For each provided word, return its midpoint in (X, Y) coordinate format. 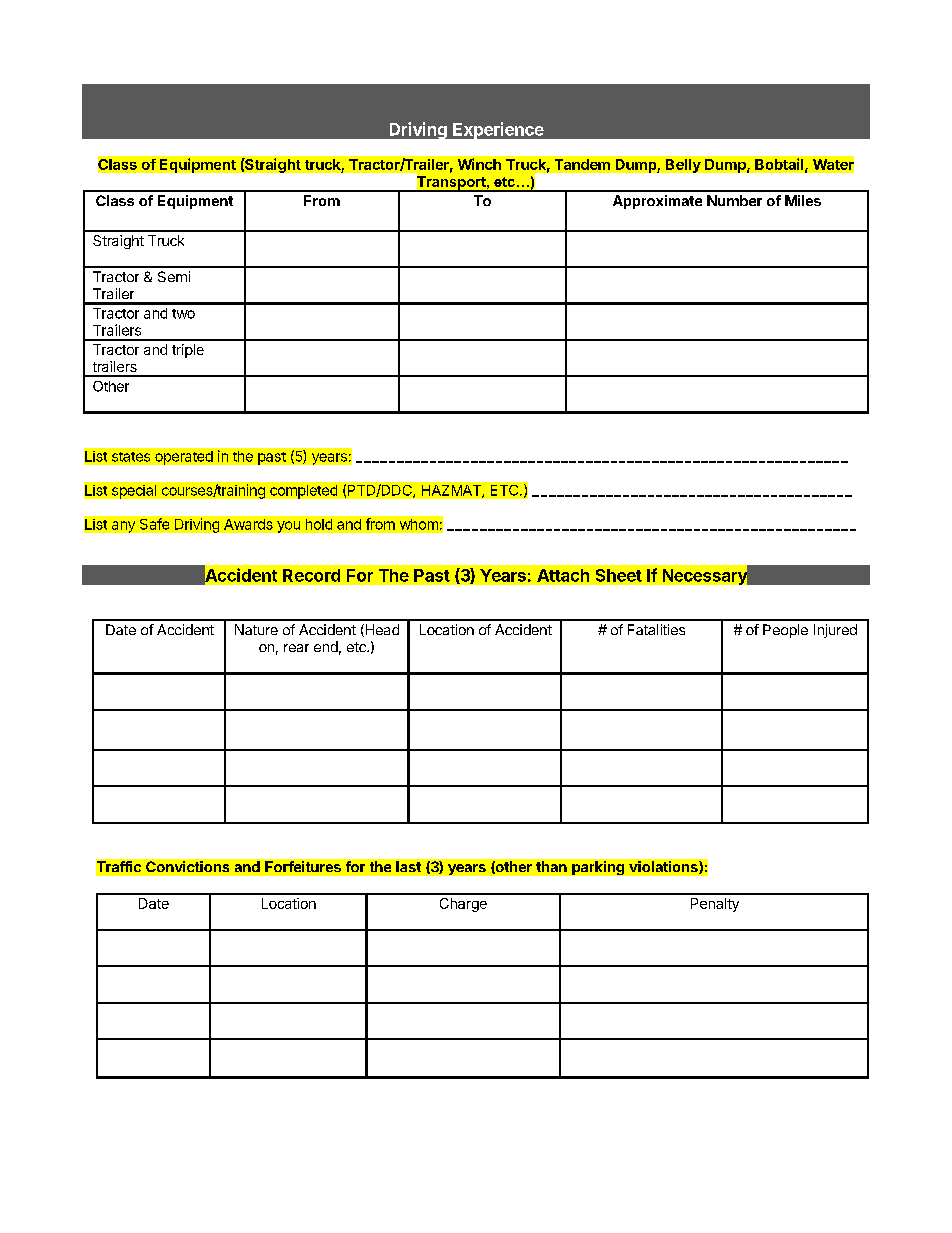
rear (296, 648)
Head (381, 630)
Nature (256, 629)
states (131, 457)
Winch (479, 164)
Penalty (715, 905)
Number (734, 200)
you (288, 527)
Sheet (619, 575)
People (785, 631)
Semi (174, 276)
